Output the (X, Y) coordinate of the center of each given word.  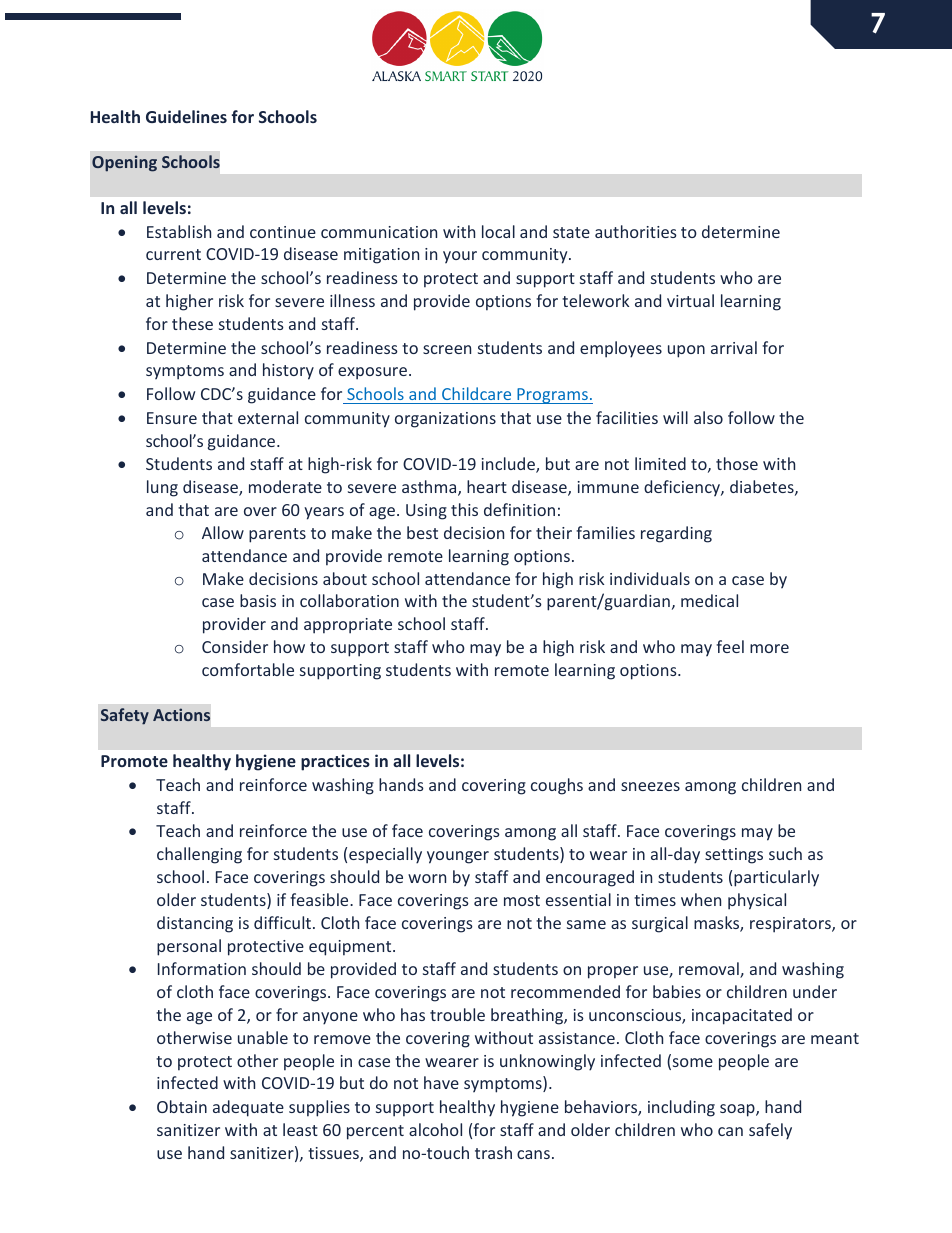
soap (738, 1110)
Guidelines (186, 116)
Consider (235, 646)
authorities (636, 231)
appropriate (348, 626)
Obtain (182, 1106)
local (498, 231)
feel (730, 646)
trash (493, 1152)
